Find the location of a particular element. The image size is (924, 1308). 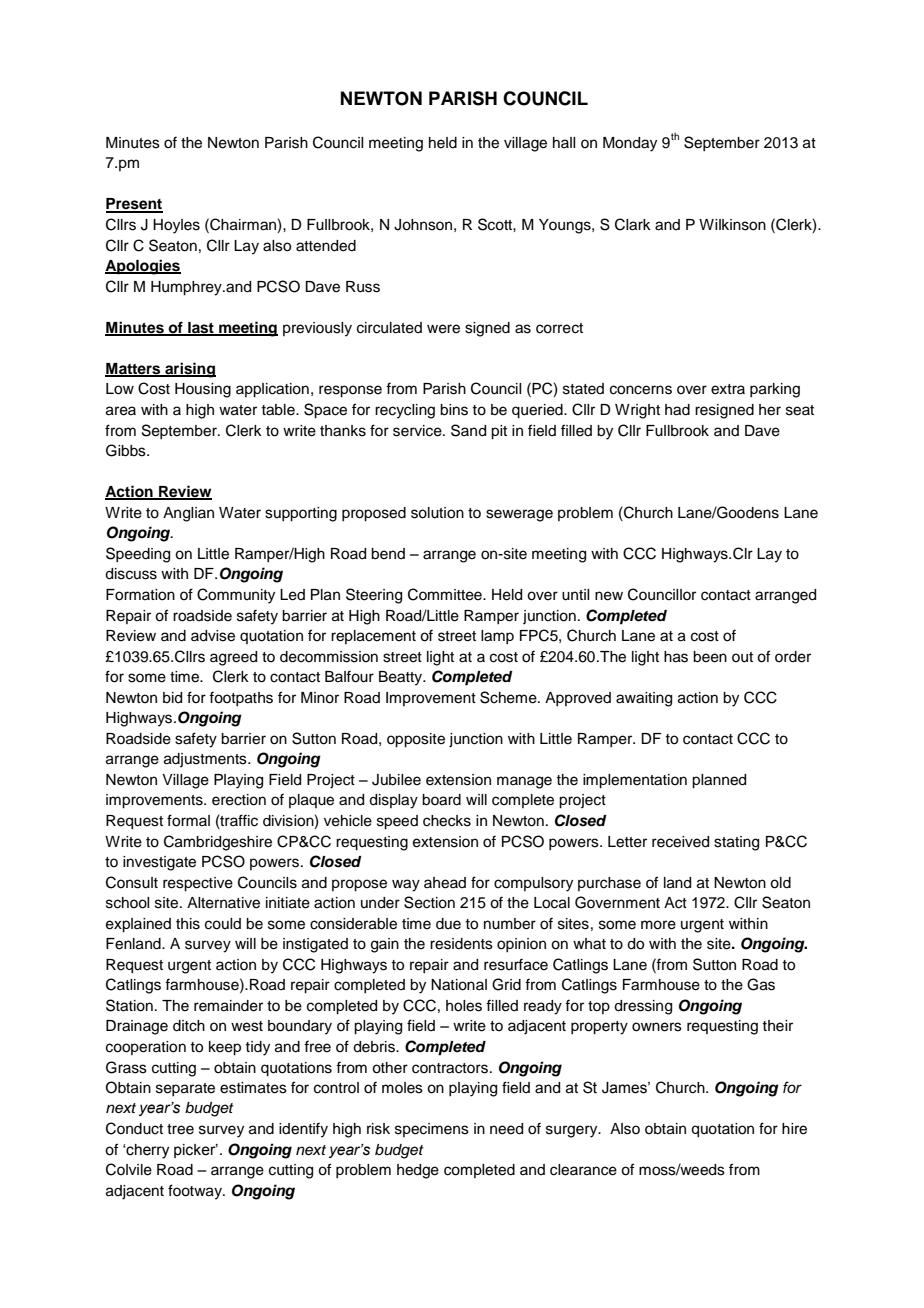

clearance is located at coordinates (583, 1170).
